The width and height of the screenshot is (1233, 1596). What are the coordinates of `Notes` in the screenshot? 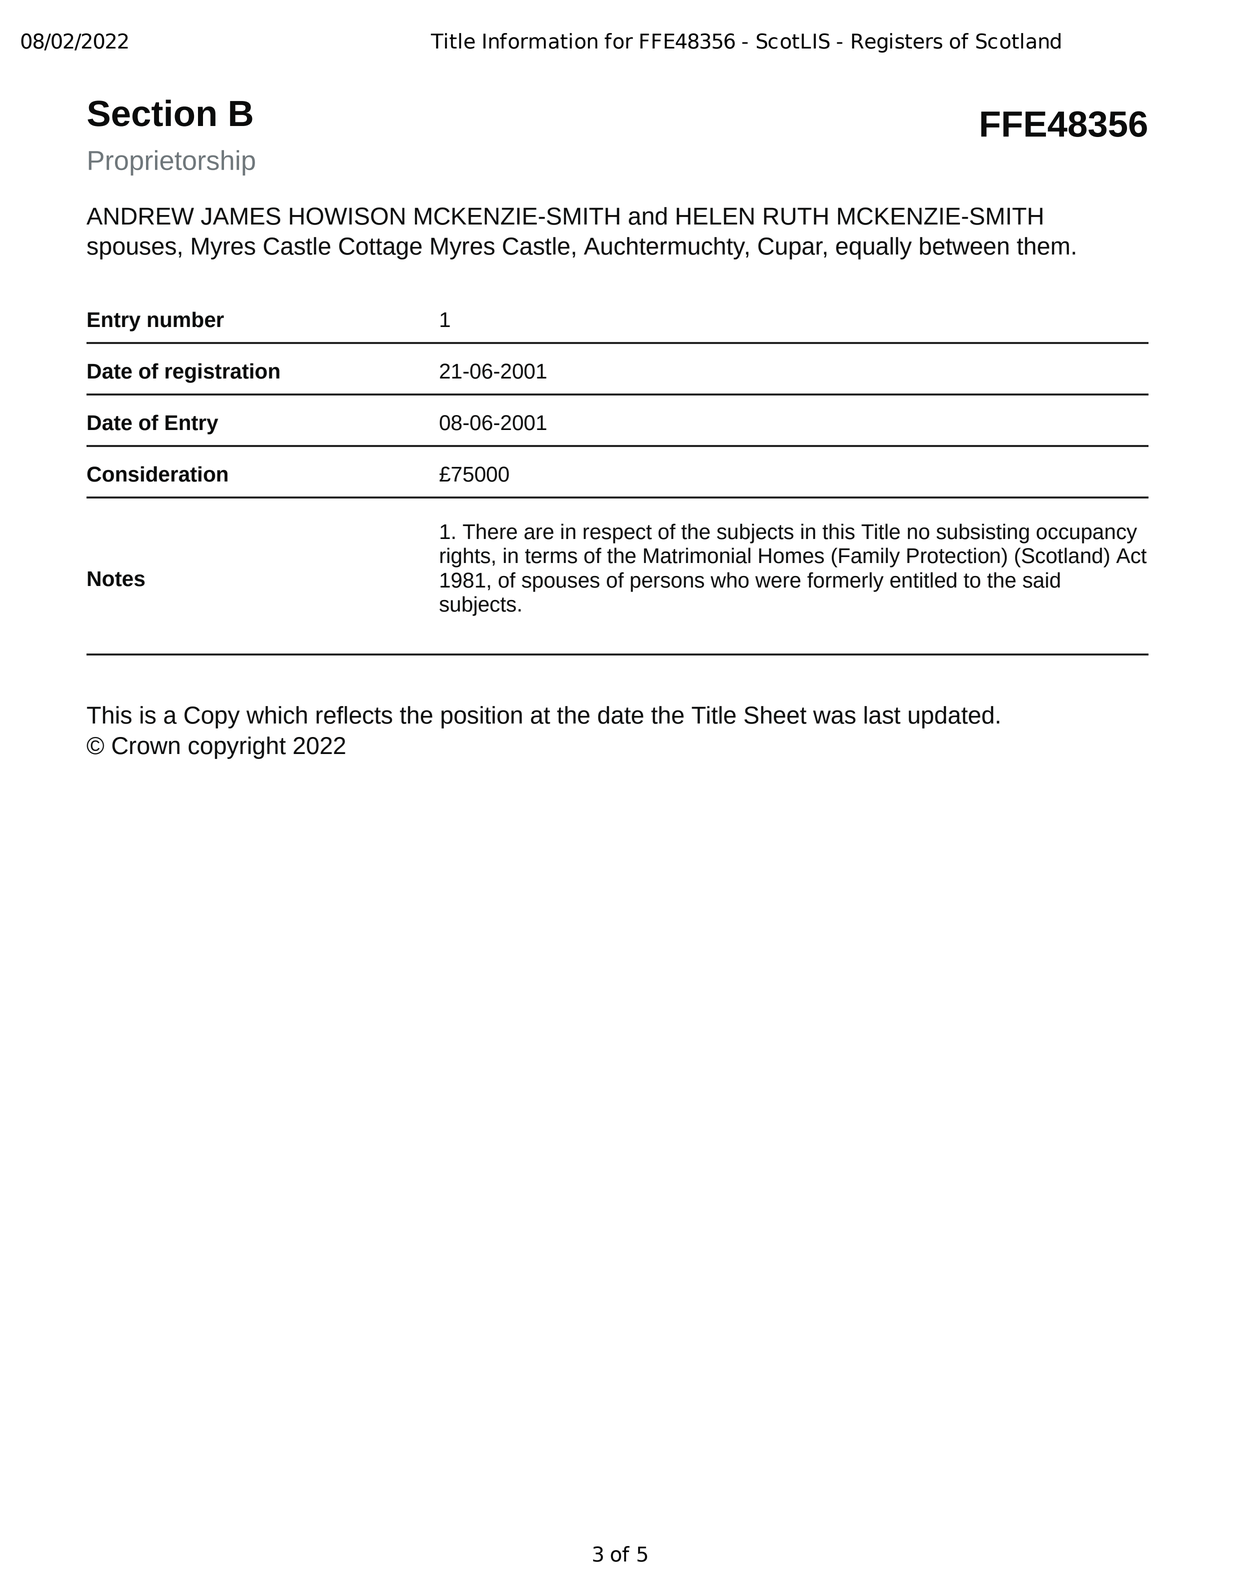 It's located at (116, 579).
